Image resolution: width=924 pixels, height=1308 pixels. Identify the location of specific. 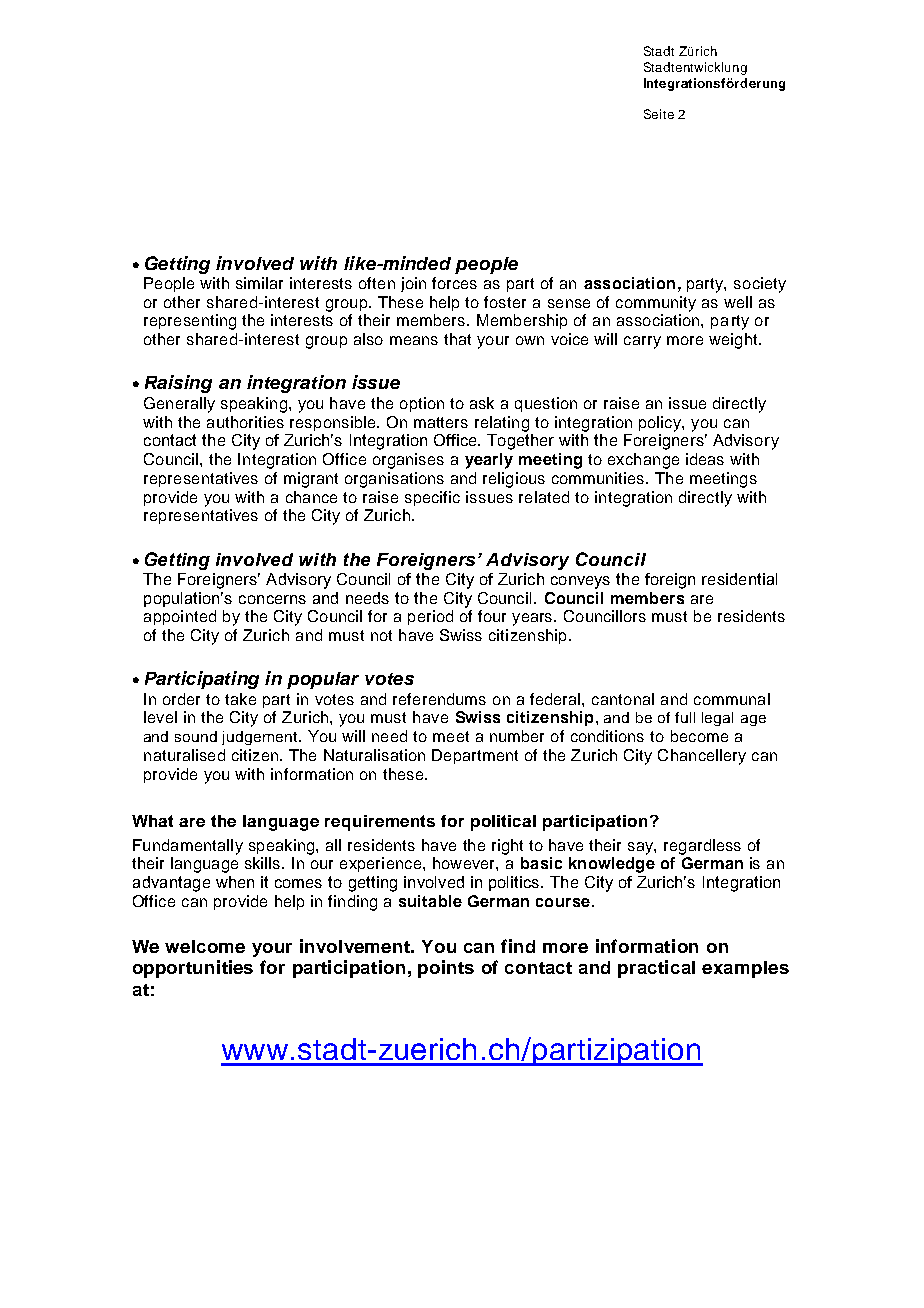
(432, 498).
